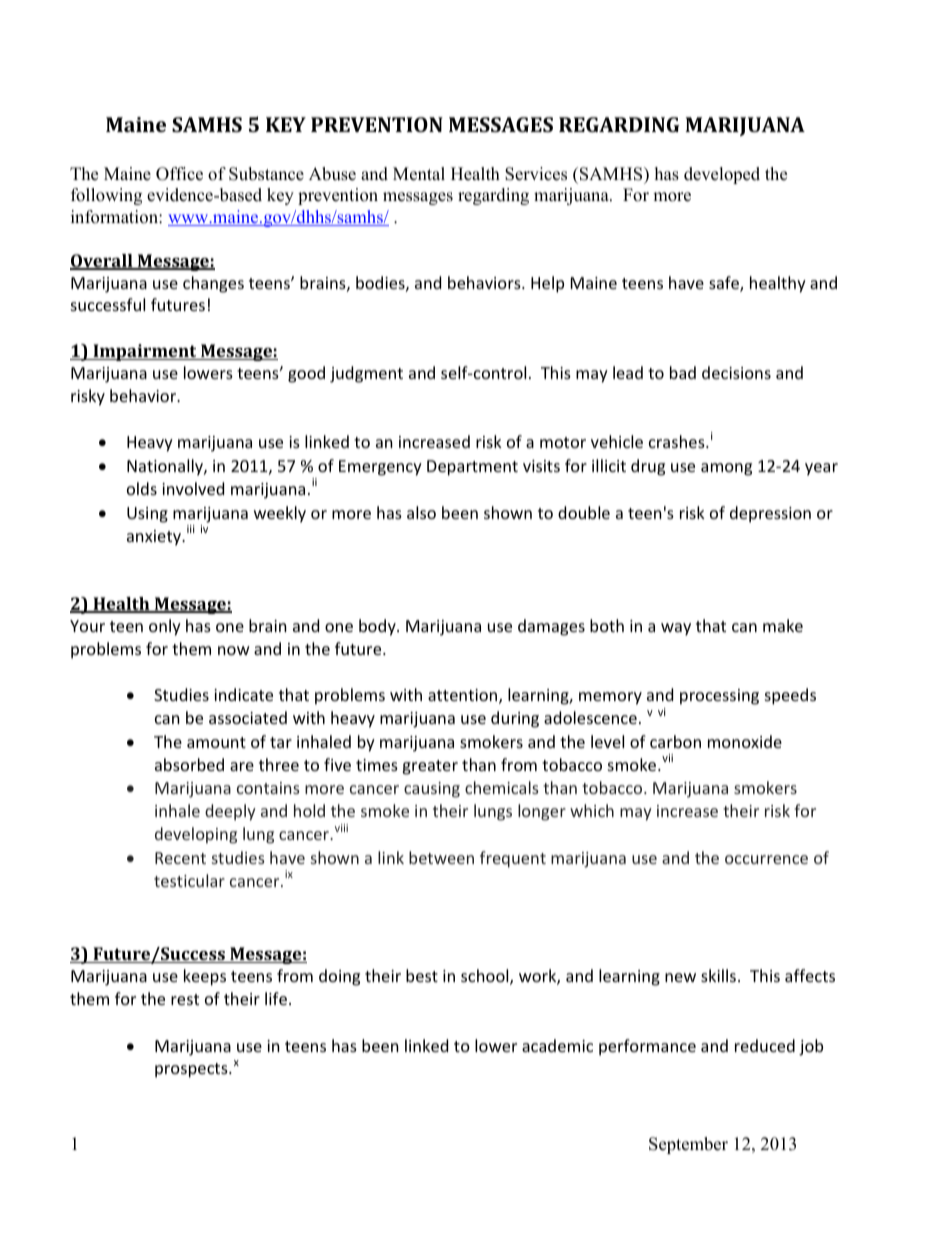  I want to click on attention, so click(464, 696).
